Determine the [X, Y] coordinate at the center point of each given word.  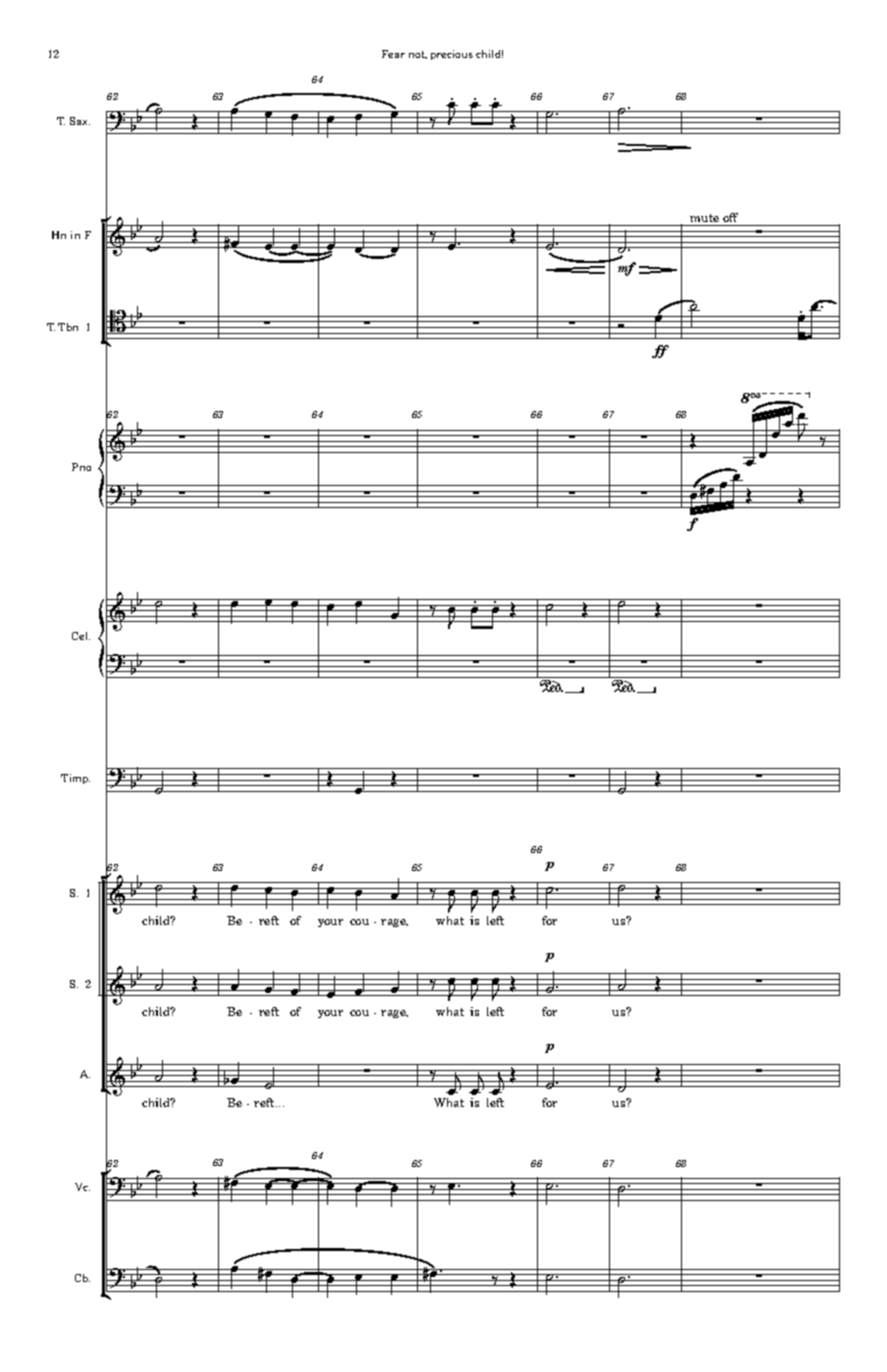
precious [452, 55]
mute [704, 218]
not [418, 55]
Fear [393, 54]
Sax [80, 121]
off [730, 217]
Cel [81, 636]
